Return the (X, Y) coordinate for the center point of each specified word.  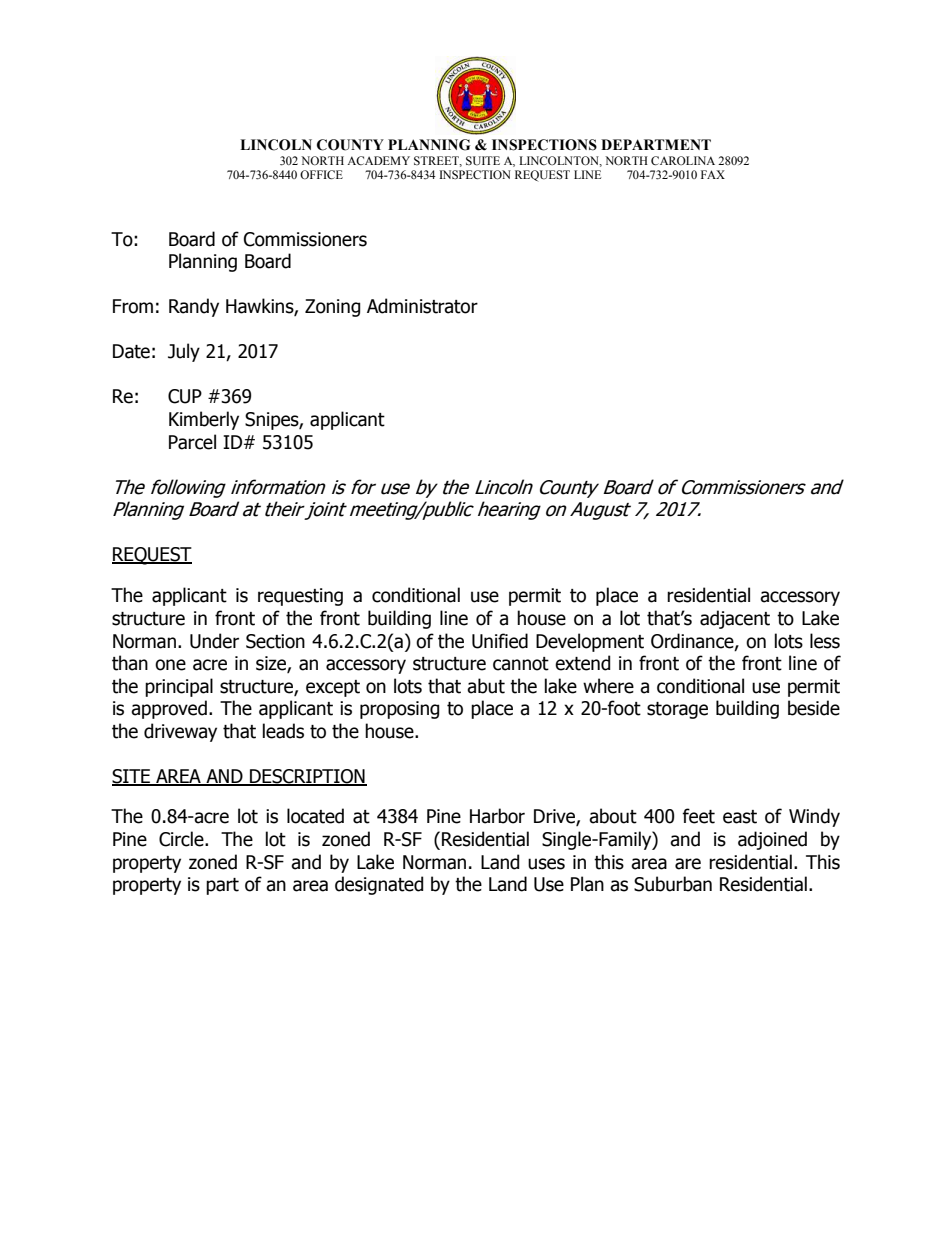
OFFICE (321, 174)
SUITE (483, 161)
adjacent (735, 619)
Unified (500, 641)
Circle (182, 839)
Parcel (192, 442)
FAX (713, 174)
